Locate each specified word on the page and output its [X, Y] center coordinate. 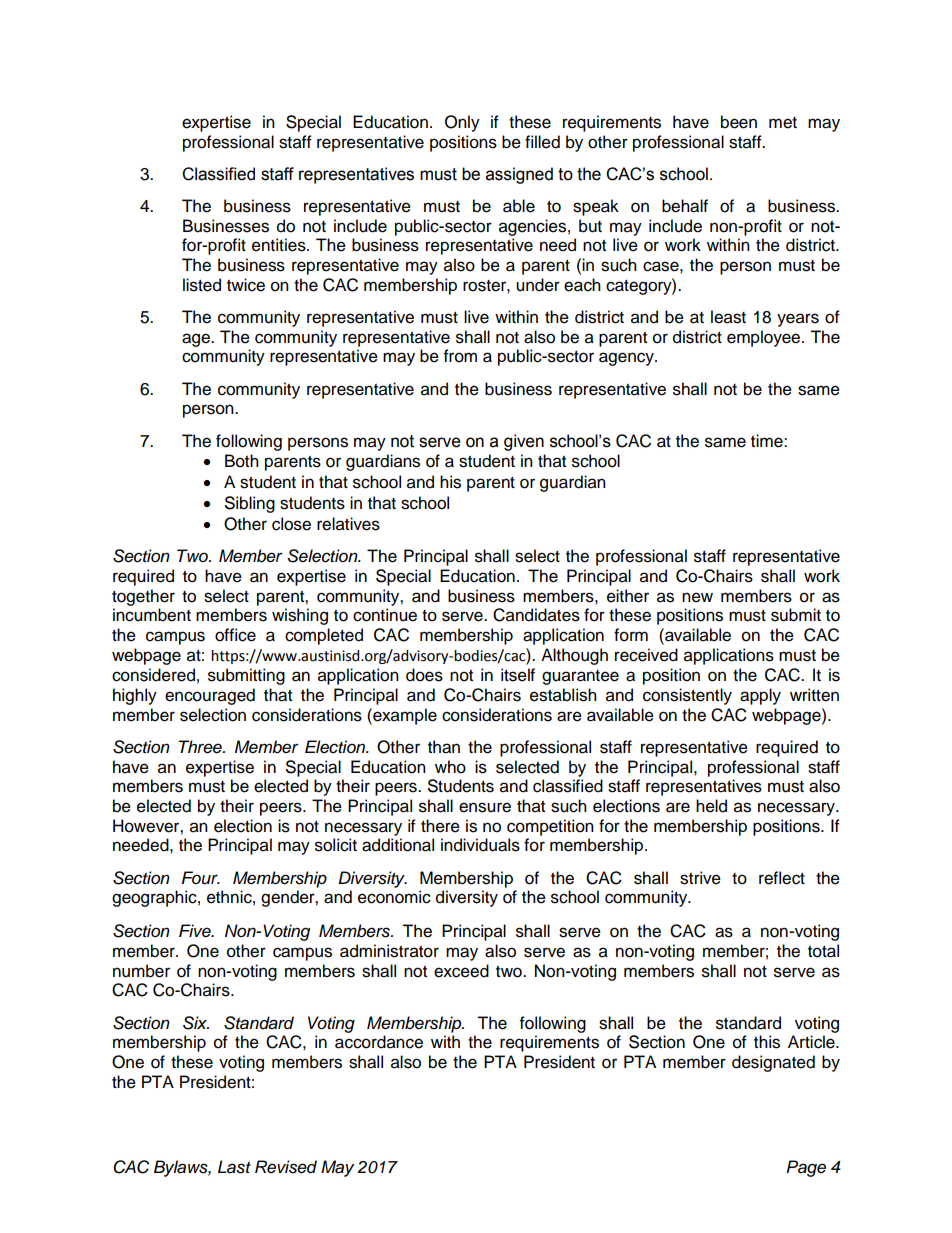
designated [773, 1063]
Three [201, 747]
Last [234, 1167]
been [739, 122]
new [697, 597]
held [711, 806]
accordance [379, 1042]
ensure [485, 807]
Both [242, 461]
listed [202, 285]
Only [462, 123]
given [524, 442]
